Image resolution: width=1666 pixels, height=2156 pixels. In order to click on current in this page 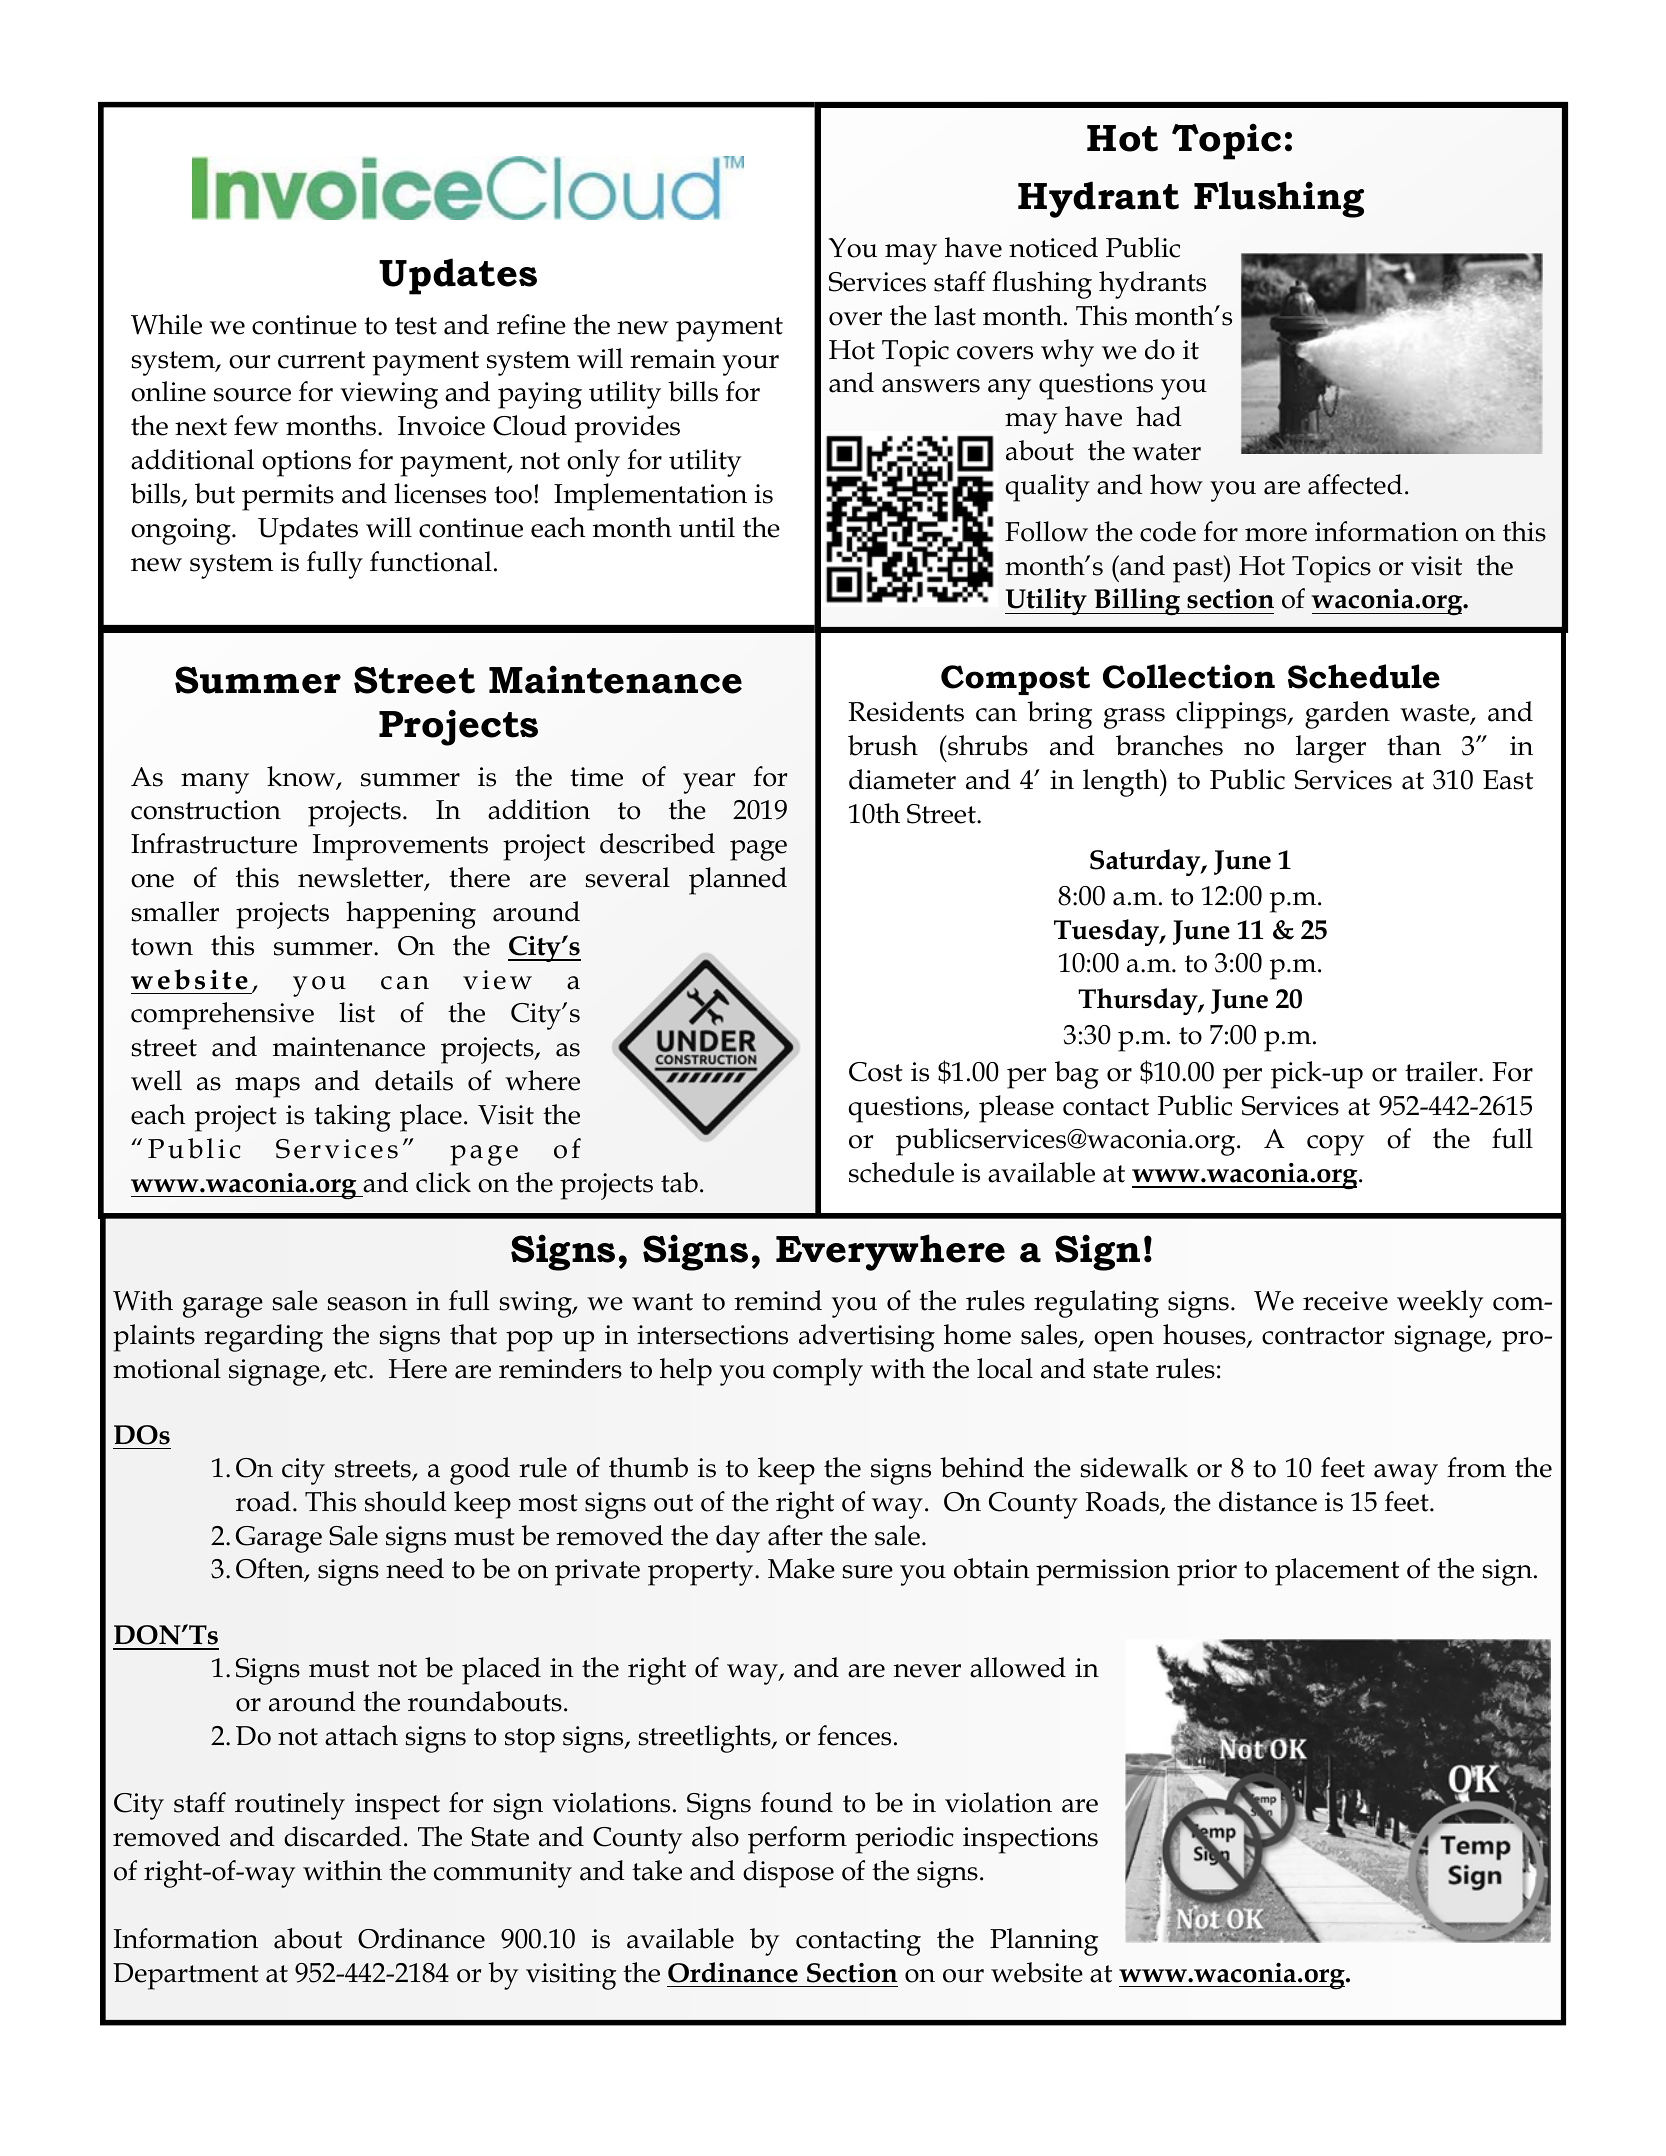, I will do `click(321, 360)`.
